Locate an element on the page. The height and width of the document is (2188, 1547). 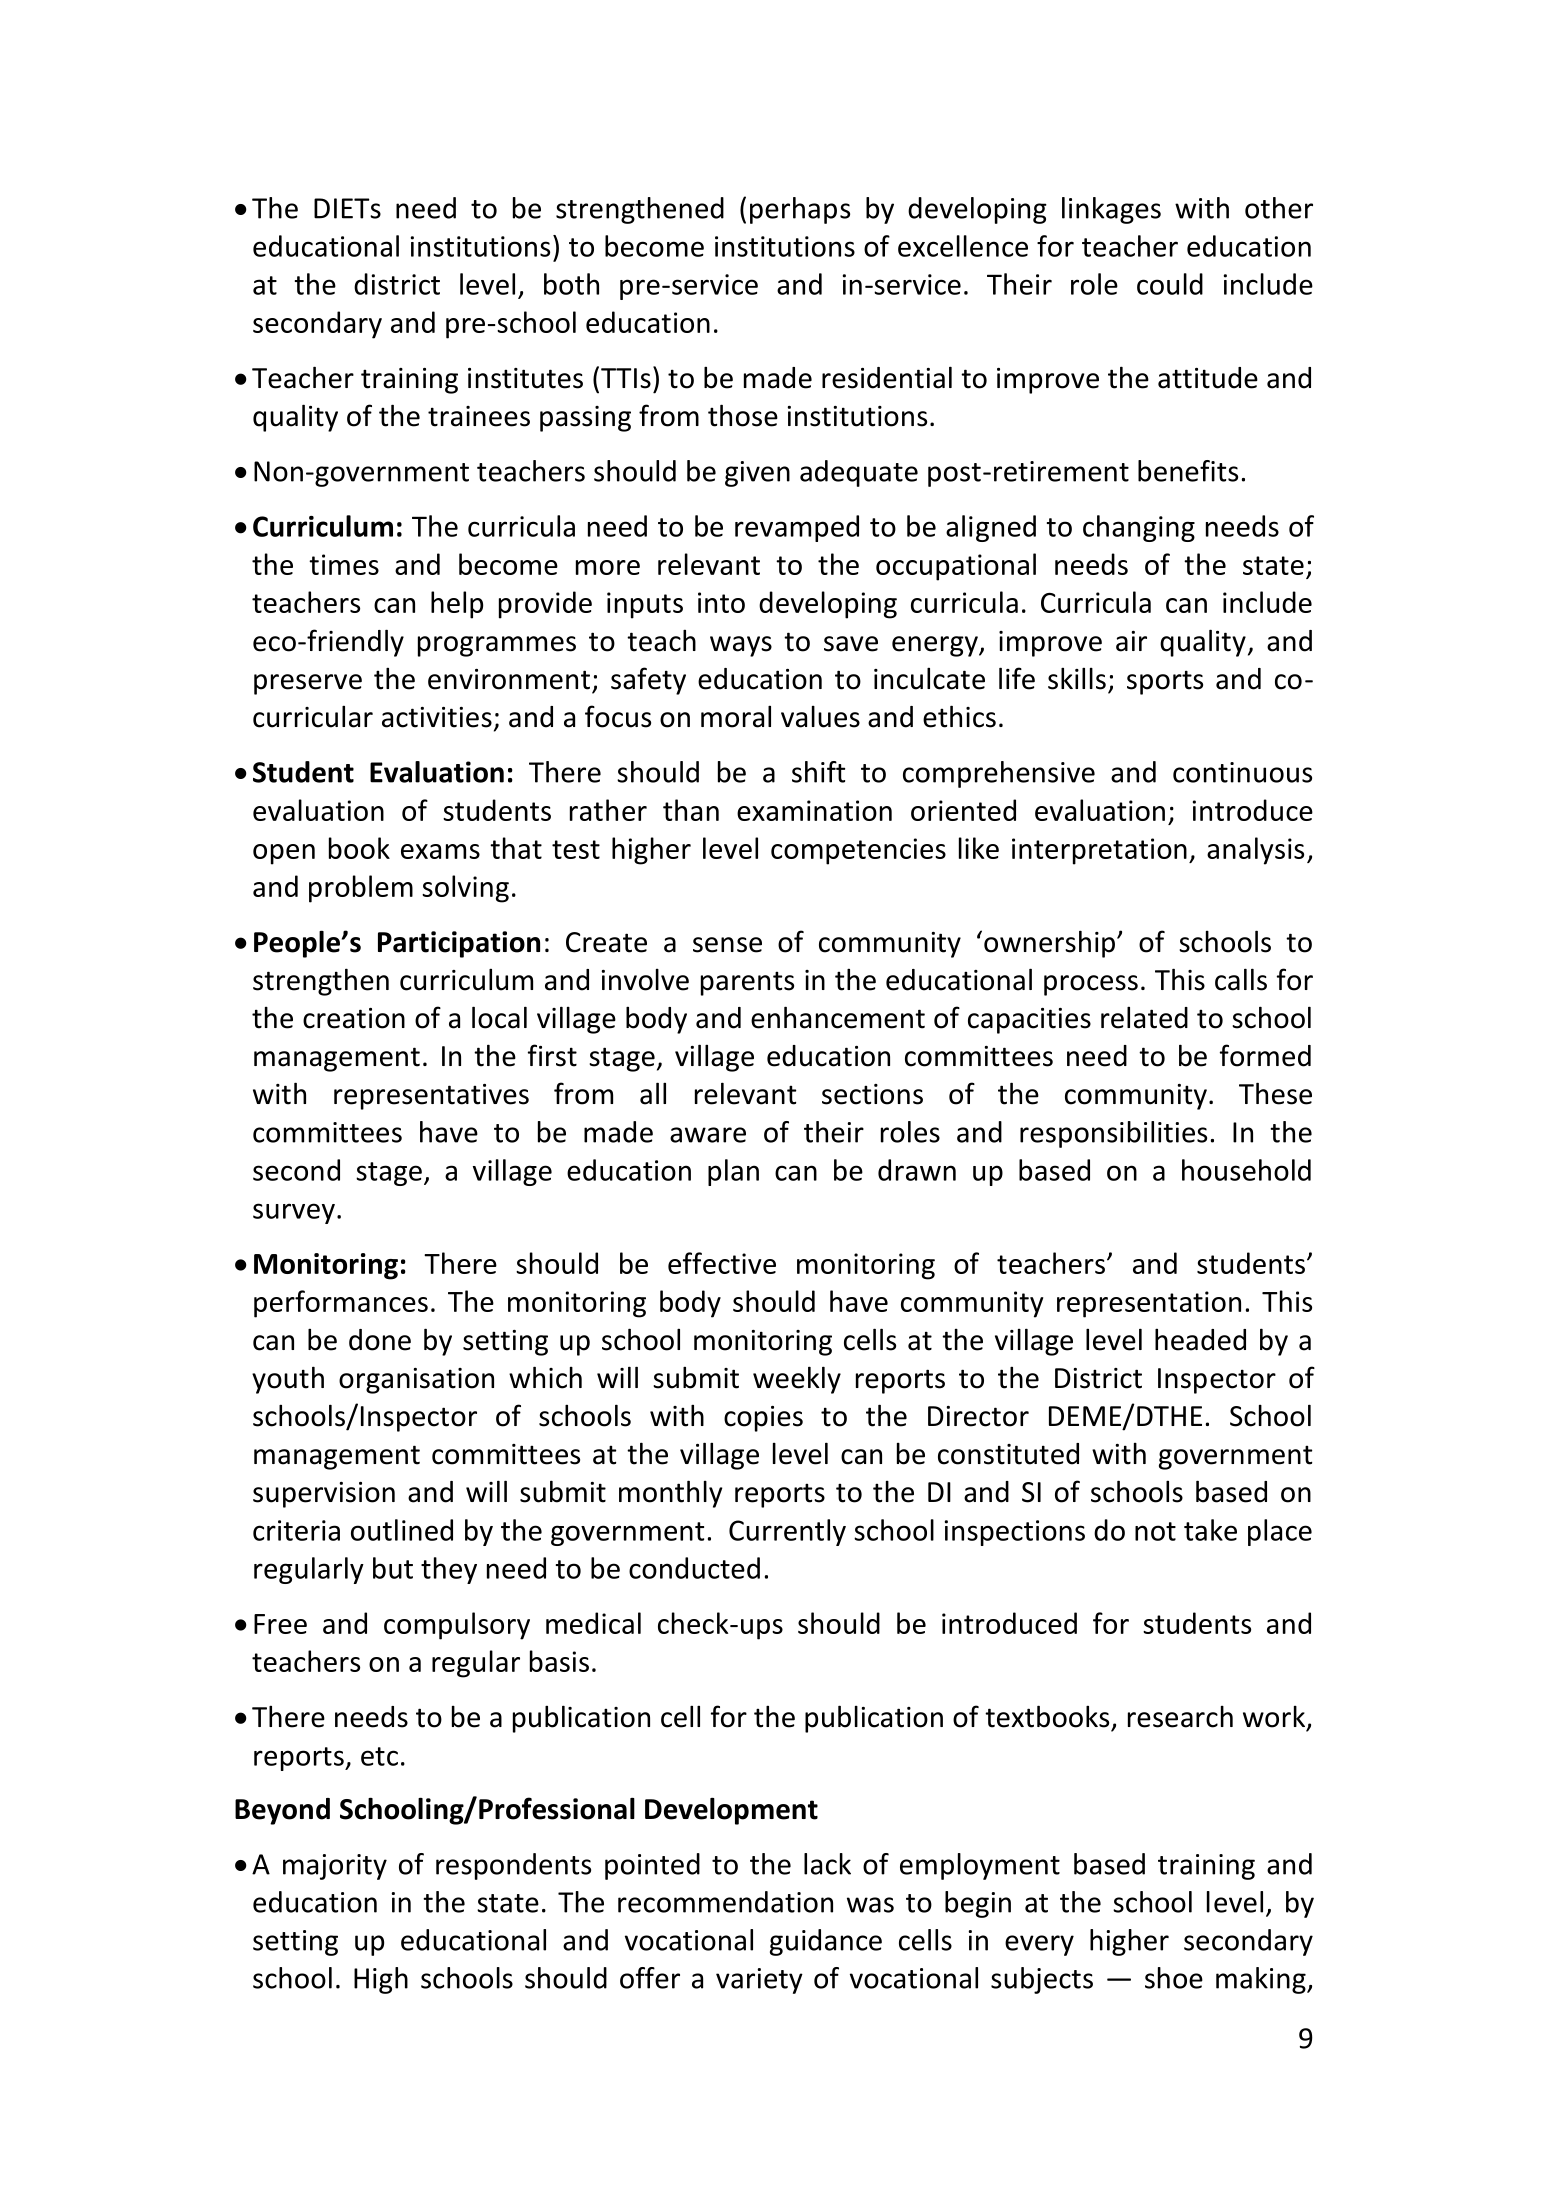
both is located at coordinates (571, 284).
